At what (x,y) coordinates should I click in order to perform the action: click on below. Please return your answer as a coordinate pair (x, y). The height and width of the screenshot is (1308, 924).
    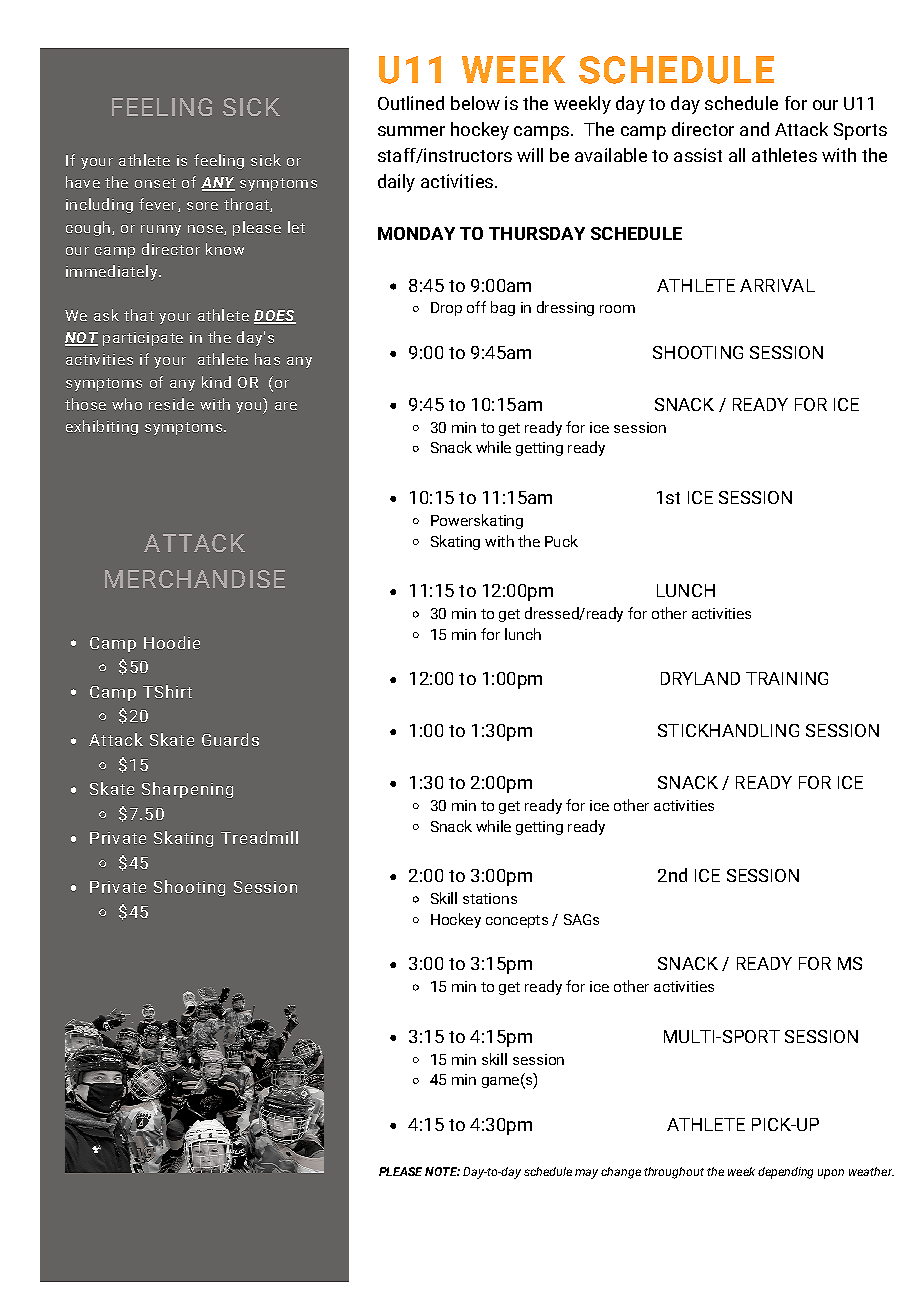
    Looking at the image, I should click on (475, 103).
